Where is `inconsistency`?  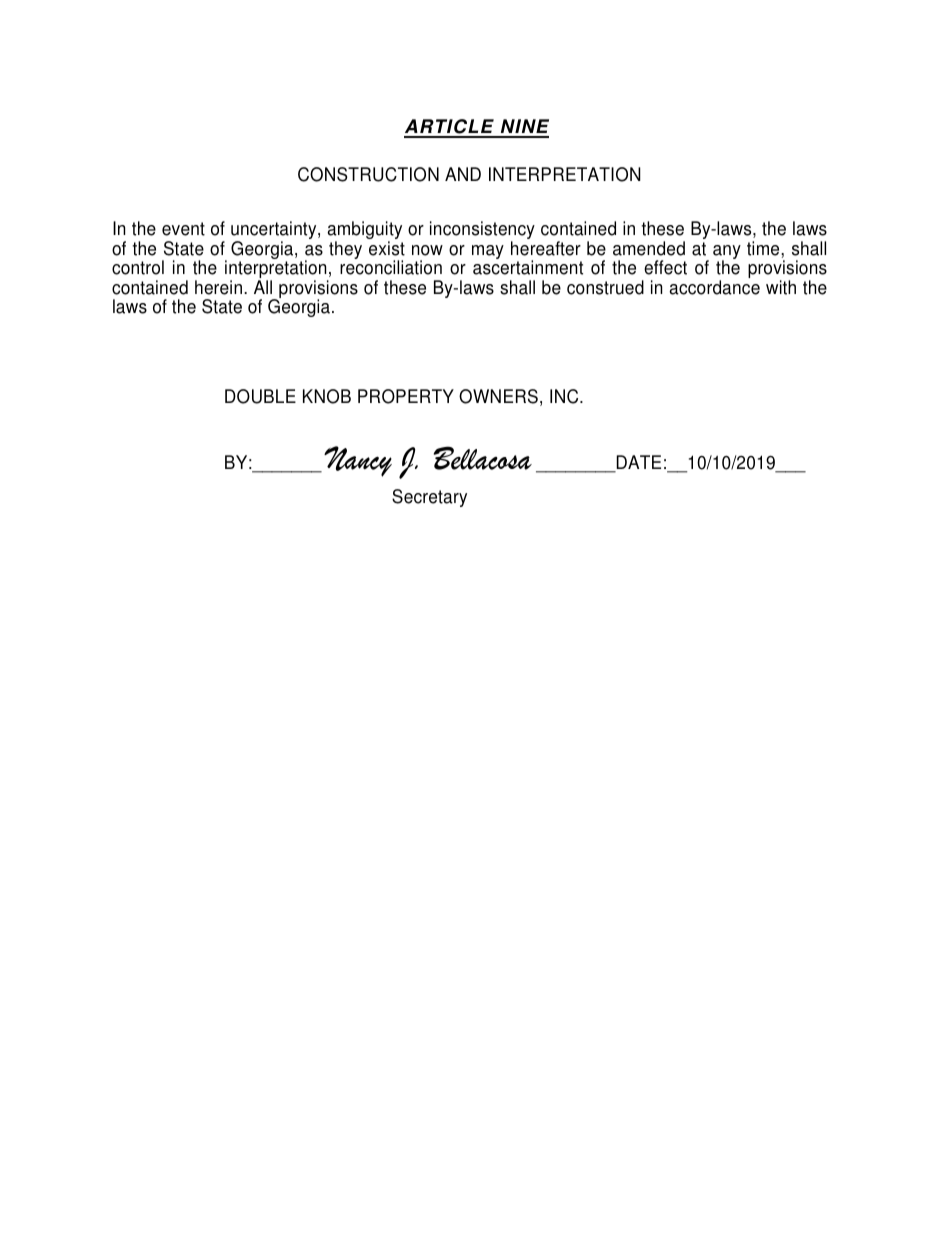
inconsistency is located at coordinates (482, 231).
